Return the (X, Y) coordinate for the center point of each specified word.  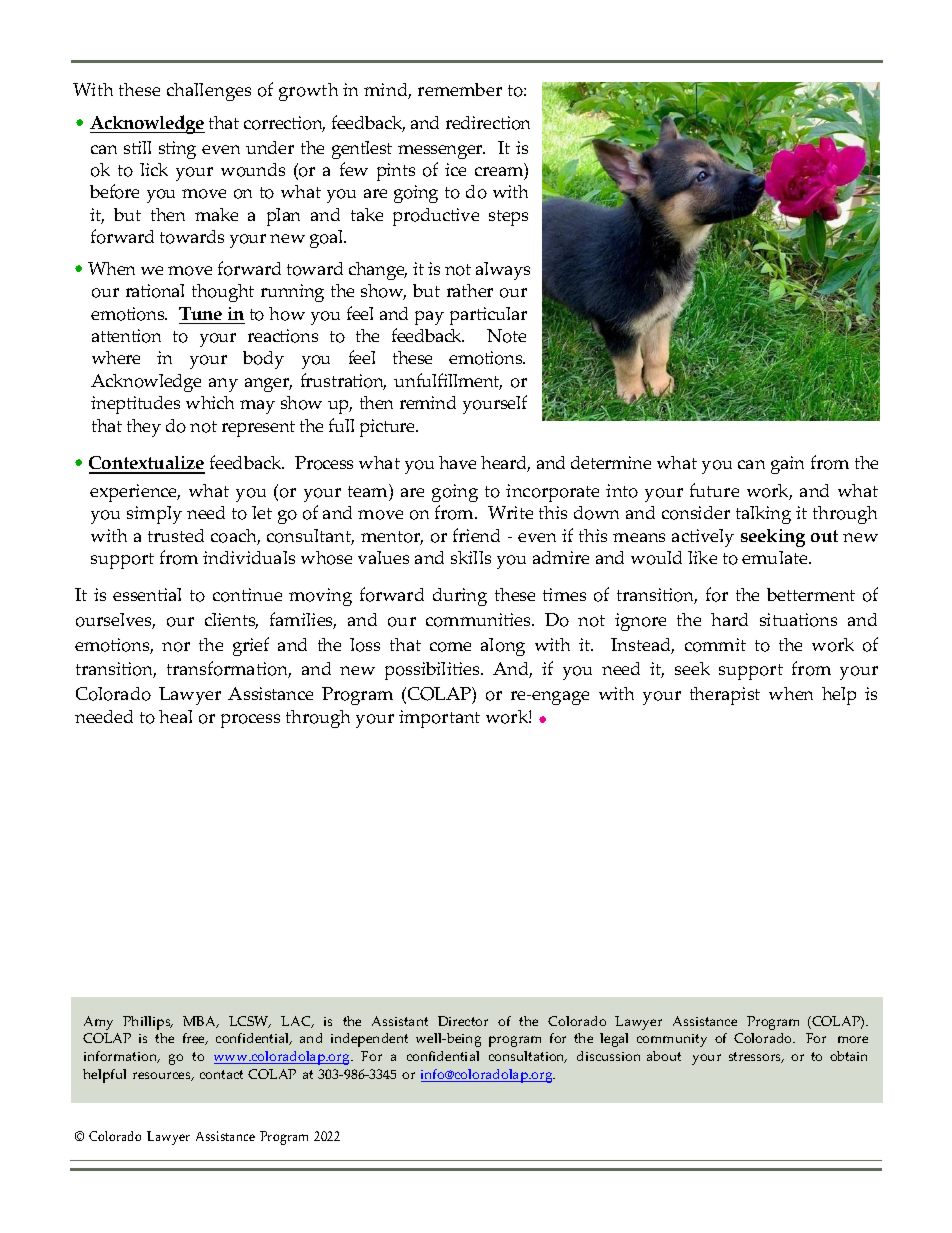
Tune (200, 313)
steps (508, 218)
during (460, 597)
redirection (488, 123)
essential (147, 594)
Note (506, 336)
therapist (725, 696)
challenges (209, 92)
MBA (201, 1022)
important (439, 719)
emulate (776, 557)
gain (787, 465)
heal (175, 716)
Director (463, 1021)
